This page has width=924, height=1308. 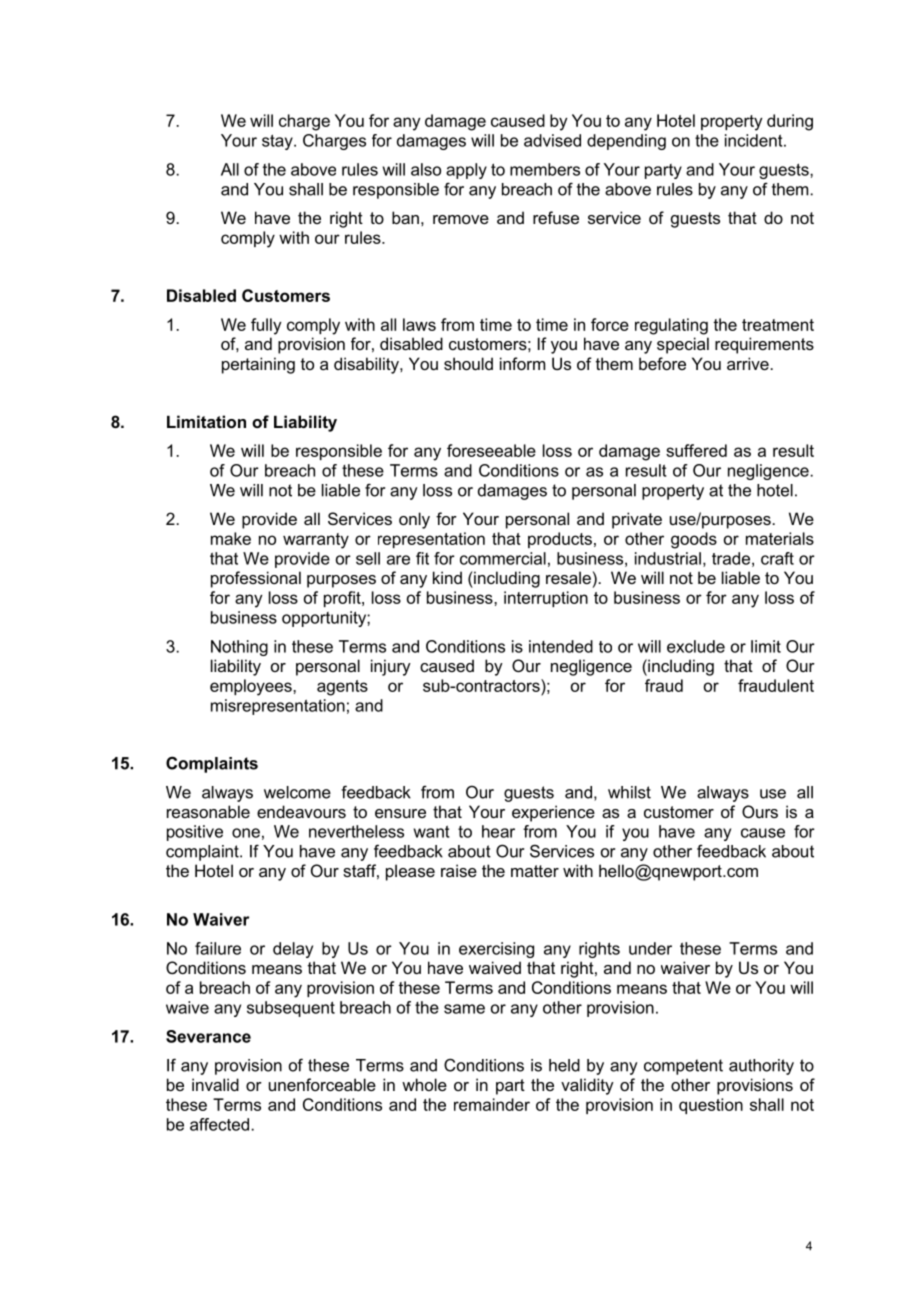 I want to click on stay, so click(x=278, y=142).
